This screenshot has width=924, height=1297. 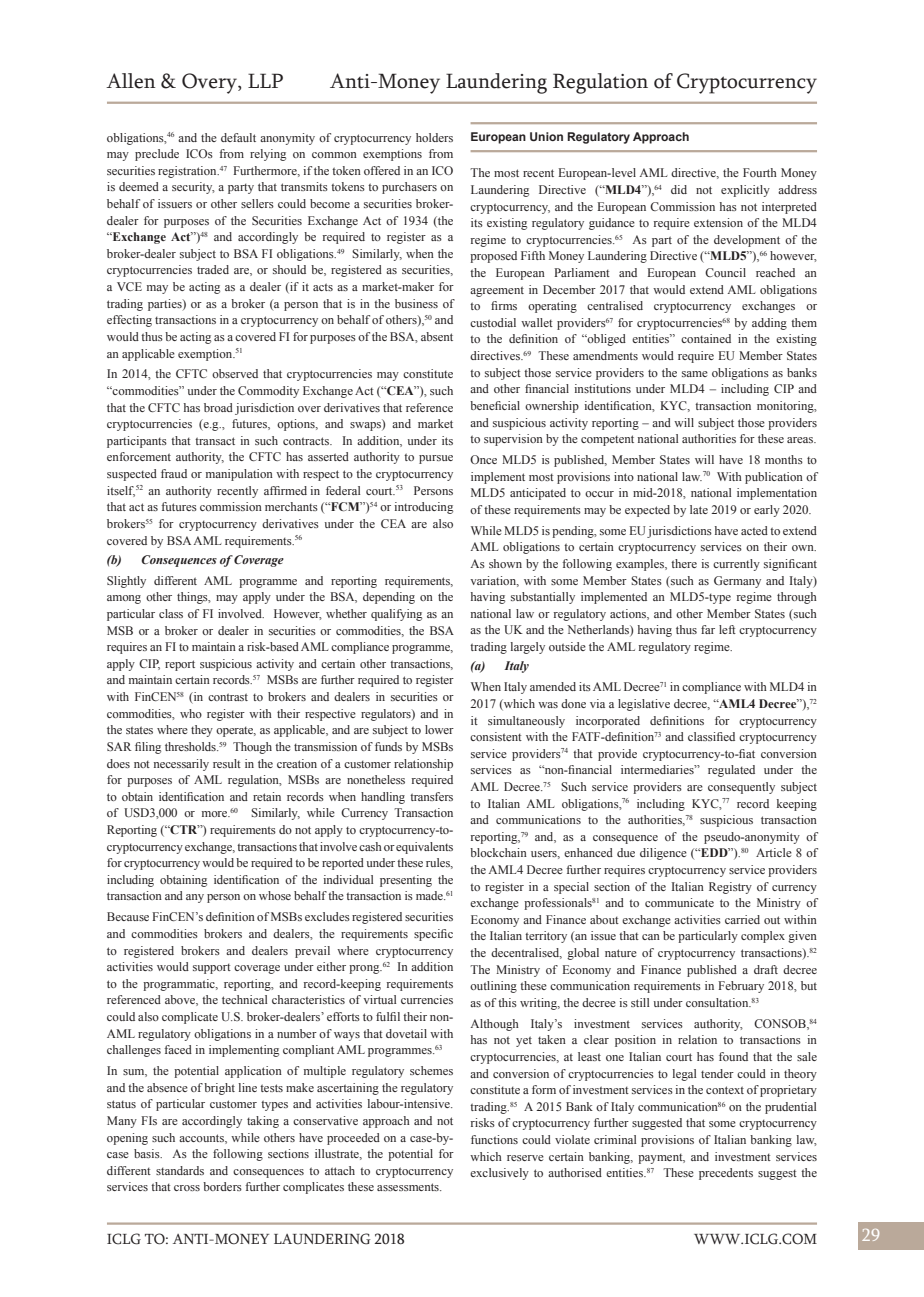 I want to click on publication, so click(x=774, y=478).
